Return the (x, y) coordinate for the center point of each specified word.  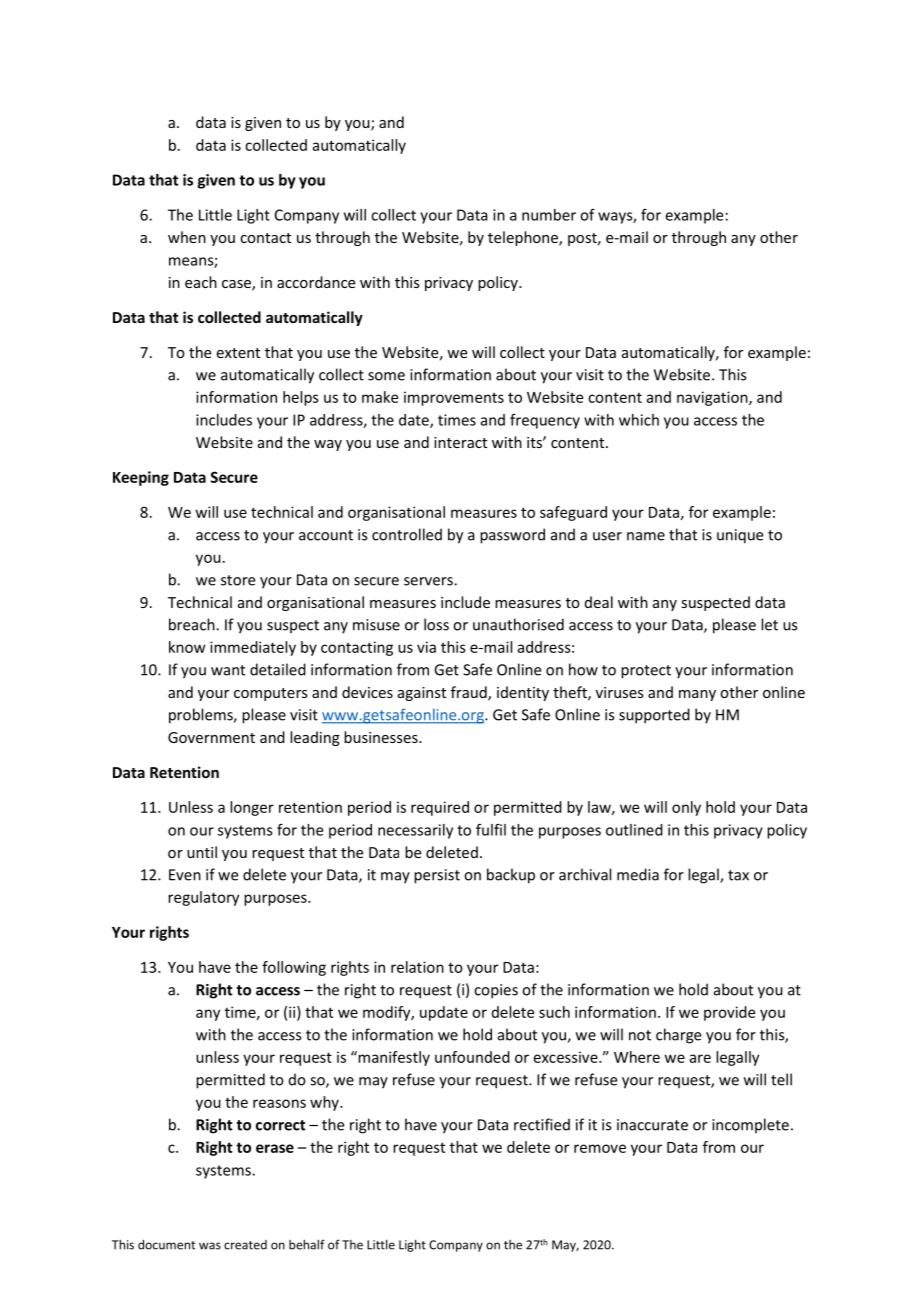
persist (437, 876)
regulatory (203, 898)
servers (429, 581)
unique (740, 536)
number (549, 215)
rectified (542, 1124)
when (187, 237)
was (210, 1246)
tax (738, 875)
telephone (524, 238)
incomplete (750, 1125)
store (238, 580)
